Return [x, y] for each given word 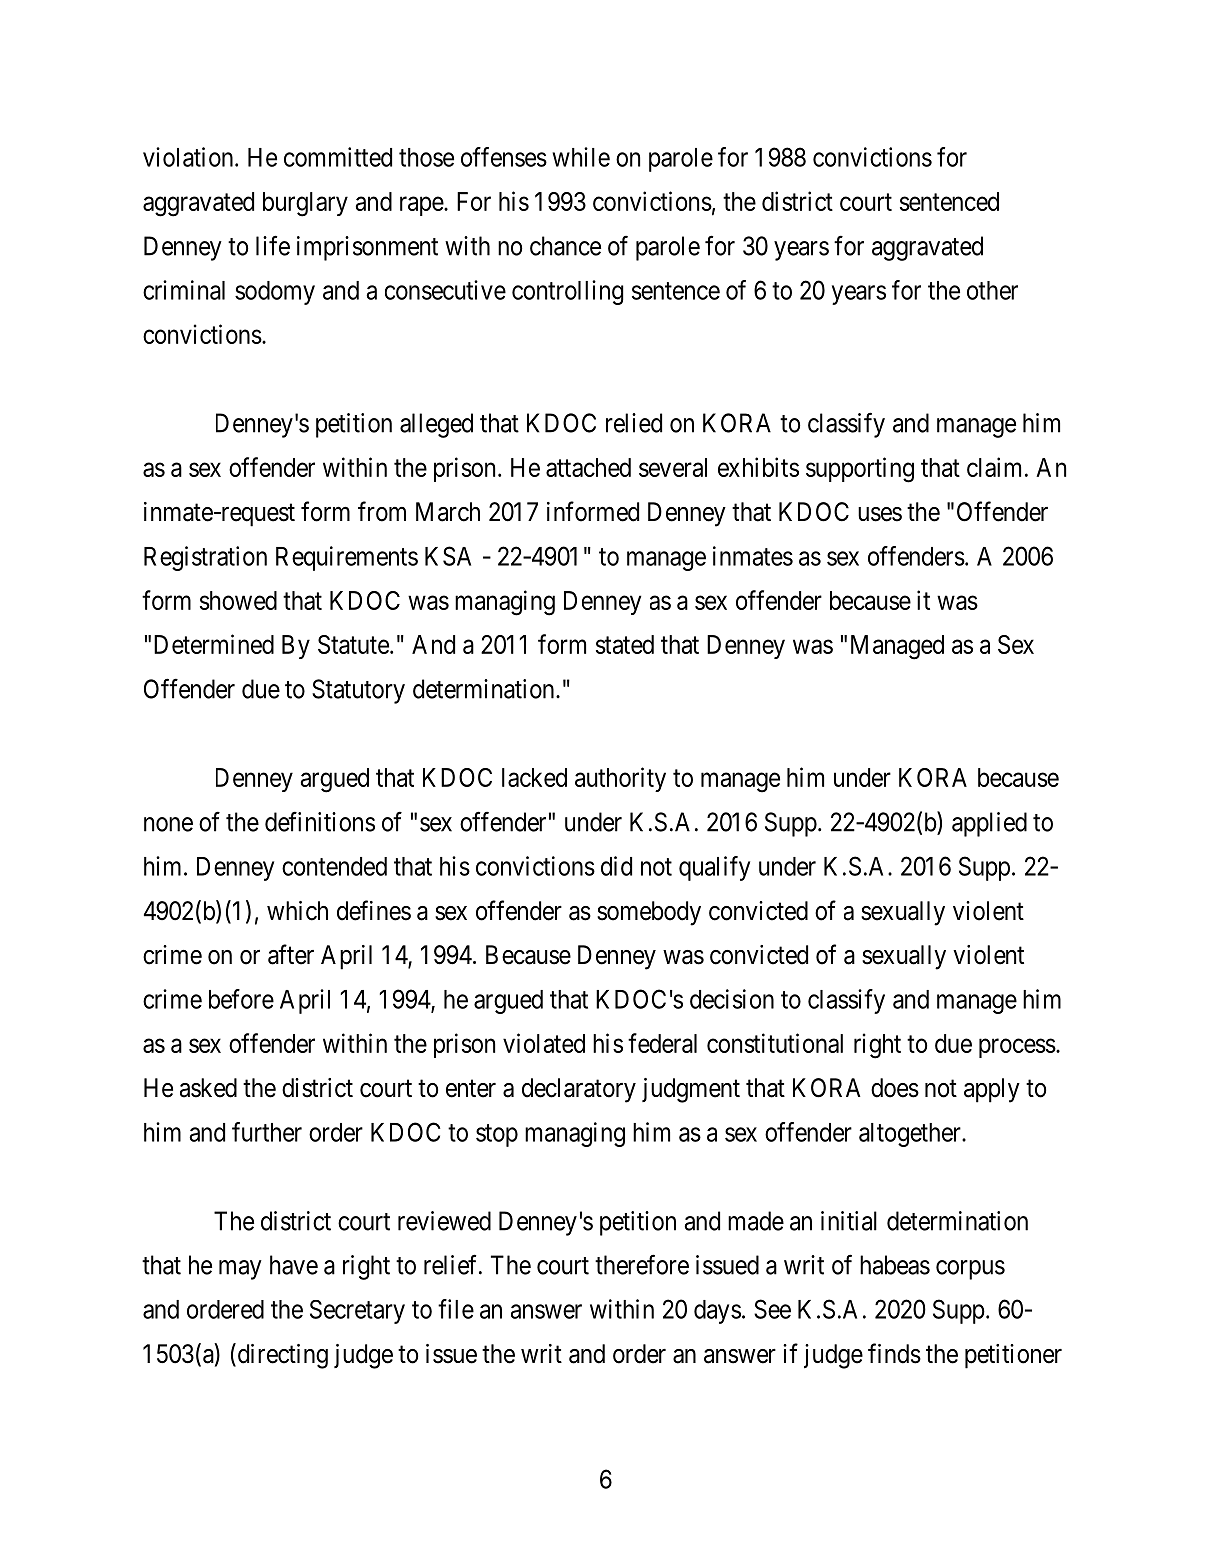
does [895, 1088]
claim [994, 467]
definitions [320, 821]
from [382, 511]
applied [989, 824]
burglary [305, 204]
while [581, 157]
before [241, 999]
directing [281, 1356]
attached [588, 467]
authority [620, 779]
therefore [642, 1264]
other [992, 290]
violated [544, 1043]
